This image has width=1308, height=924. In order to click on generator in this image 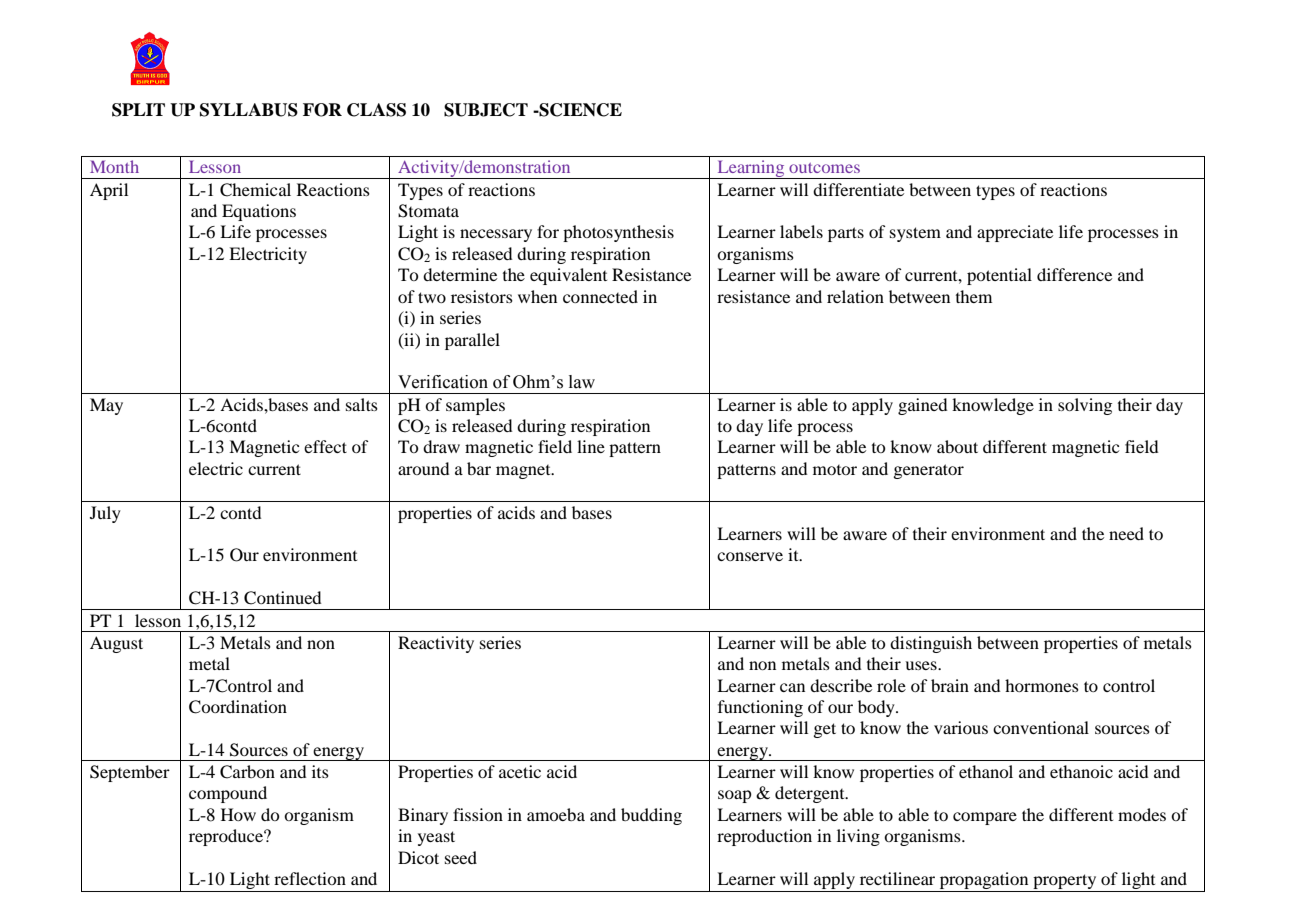, I will do `click(928, 471)`.
